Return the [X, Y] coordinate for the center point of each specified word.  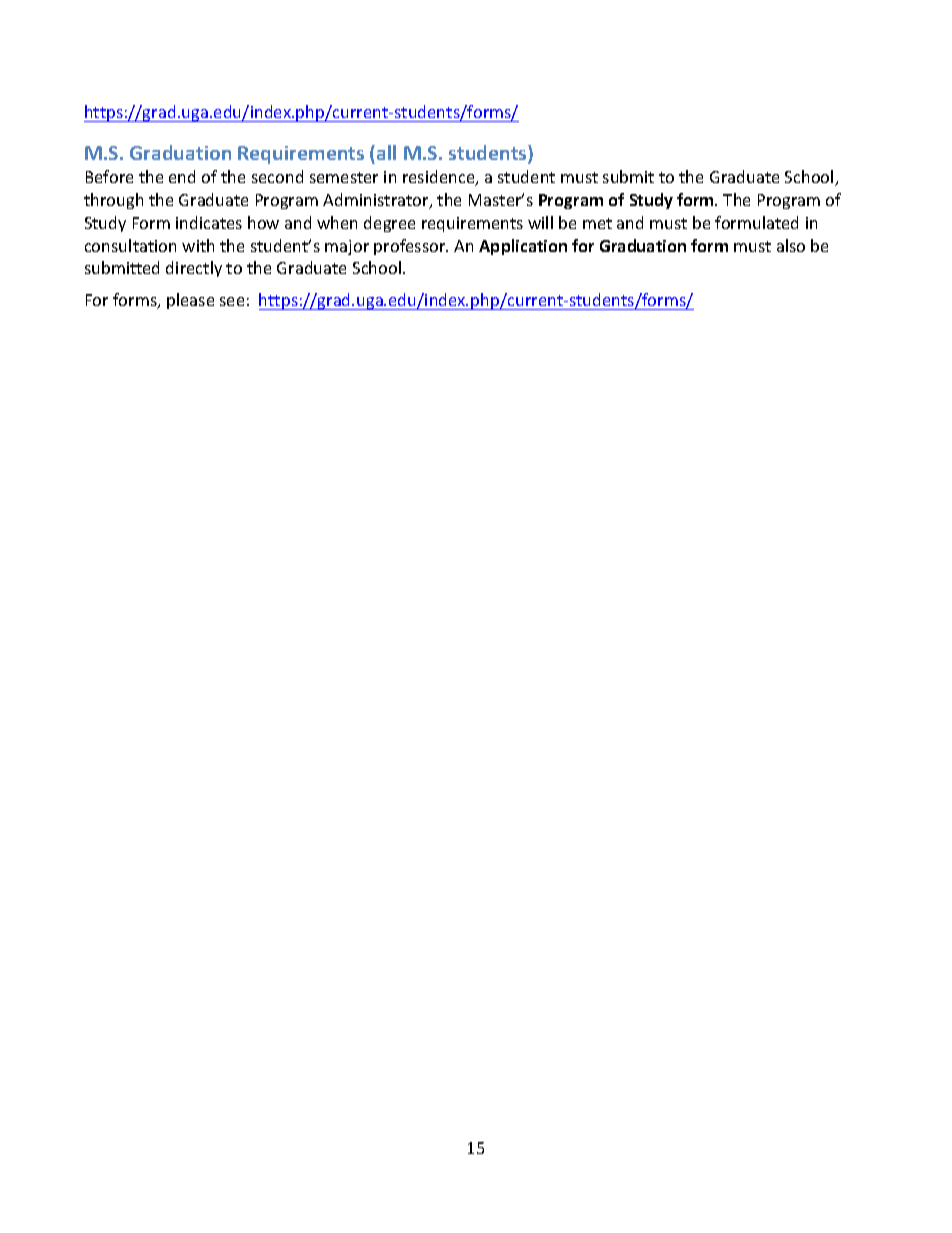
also [791, 245]
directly [194, 269]
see [232, 301]
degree [389, 224]
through [113, 201]
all [386, 152]
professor [411, 247]
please [190, 301]
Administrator [377, 201]
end [182, 176]
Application [523, 247]
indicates [209, 222]
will [540, 222]
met [597, 223]
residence [440, 178]
